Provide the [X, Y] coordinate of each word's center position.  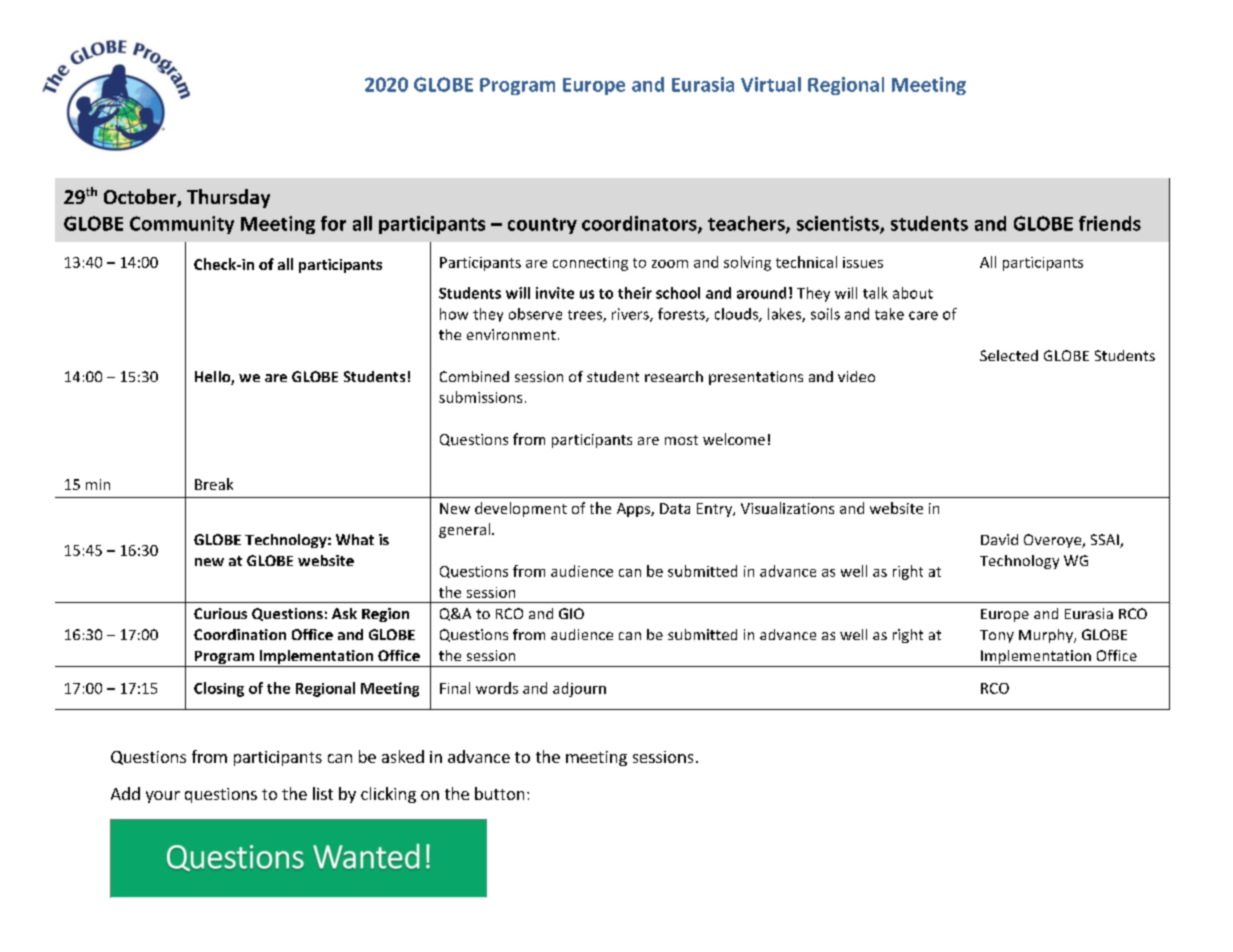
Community [182, 225]
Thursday [228, 198]
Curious [220, 613]
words [497, 688]
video [856, 376]
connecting [590, 264]
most [681, 440]
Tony [997, 636]
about [913, 293]
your [163, 797]
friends [1110, 223]
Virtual [771, 84]
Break [214, 484]
